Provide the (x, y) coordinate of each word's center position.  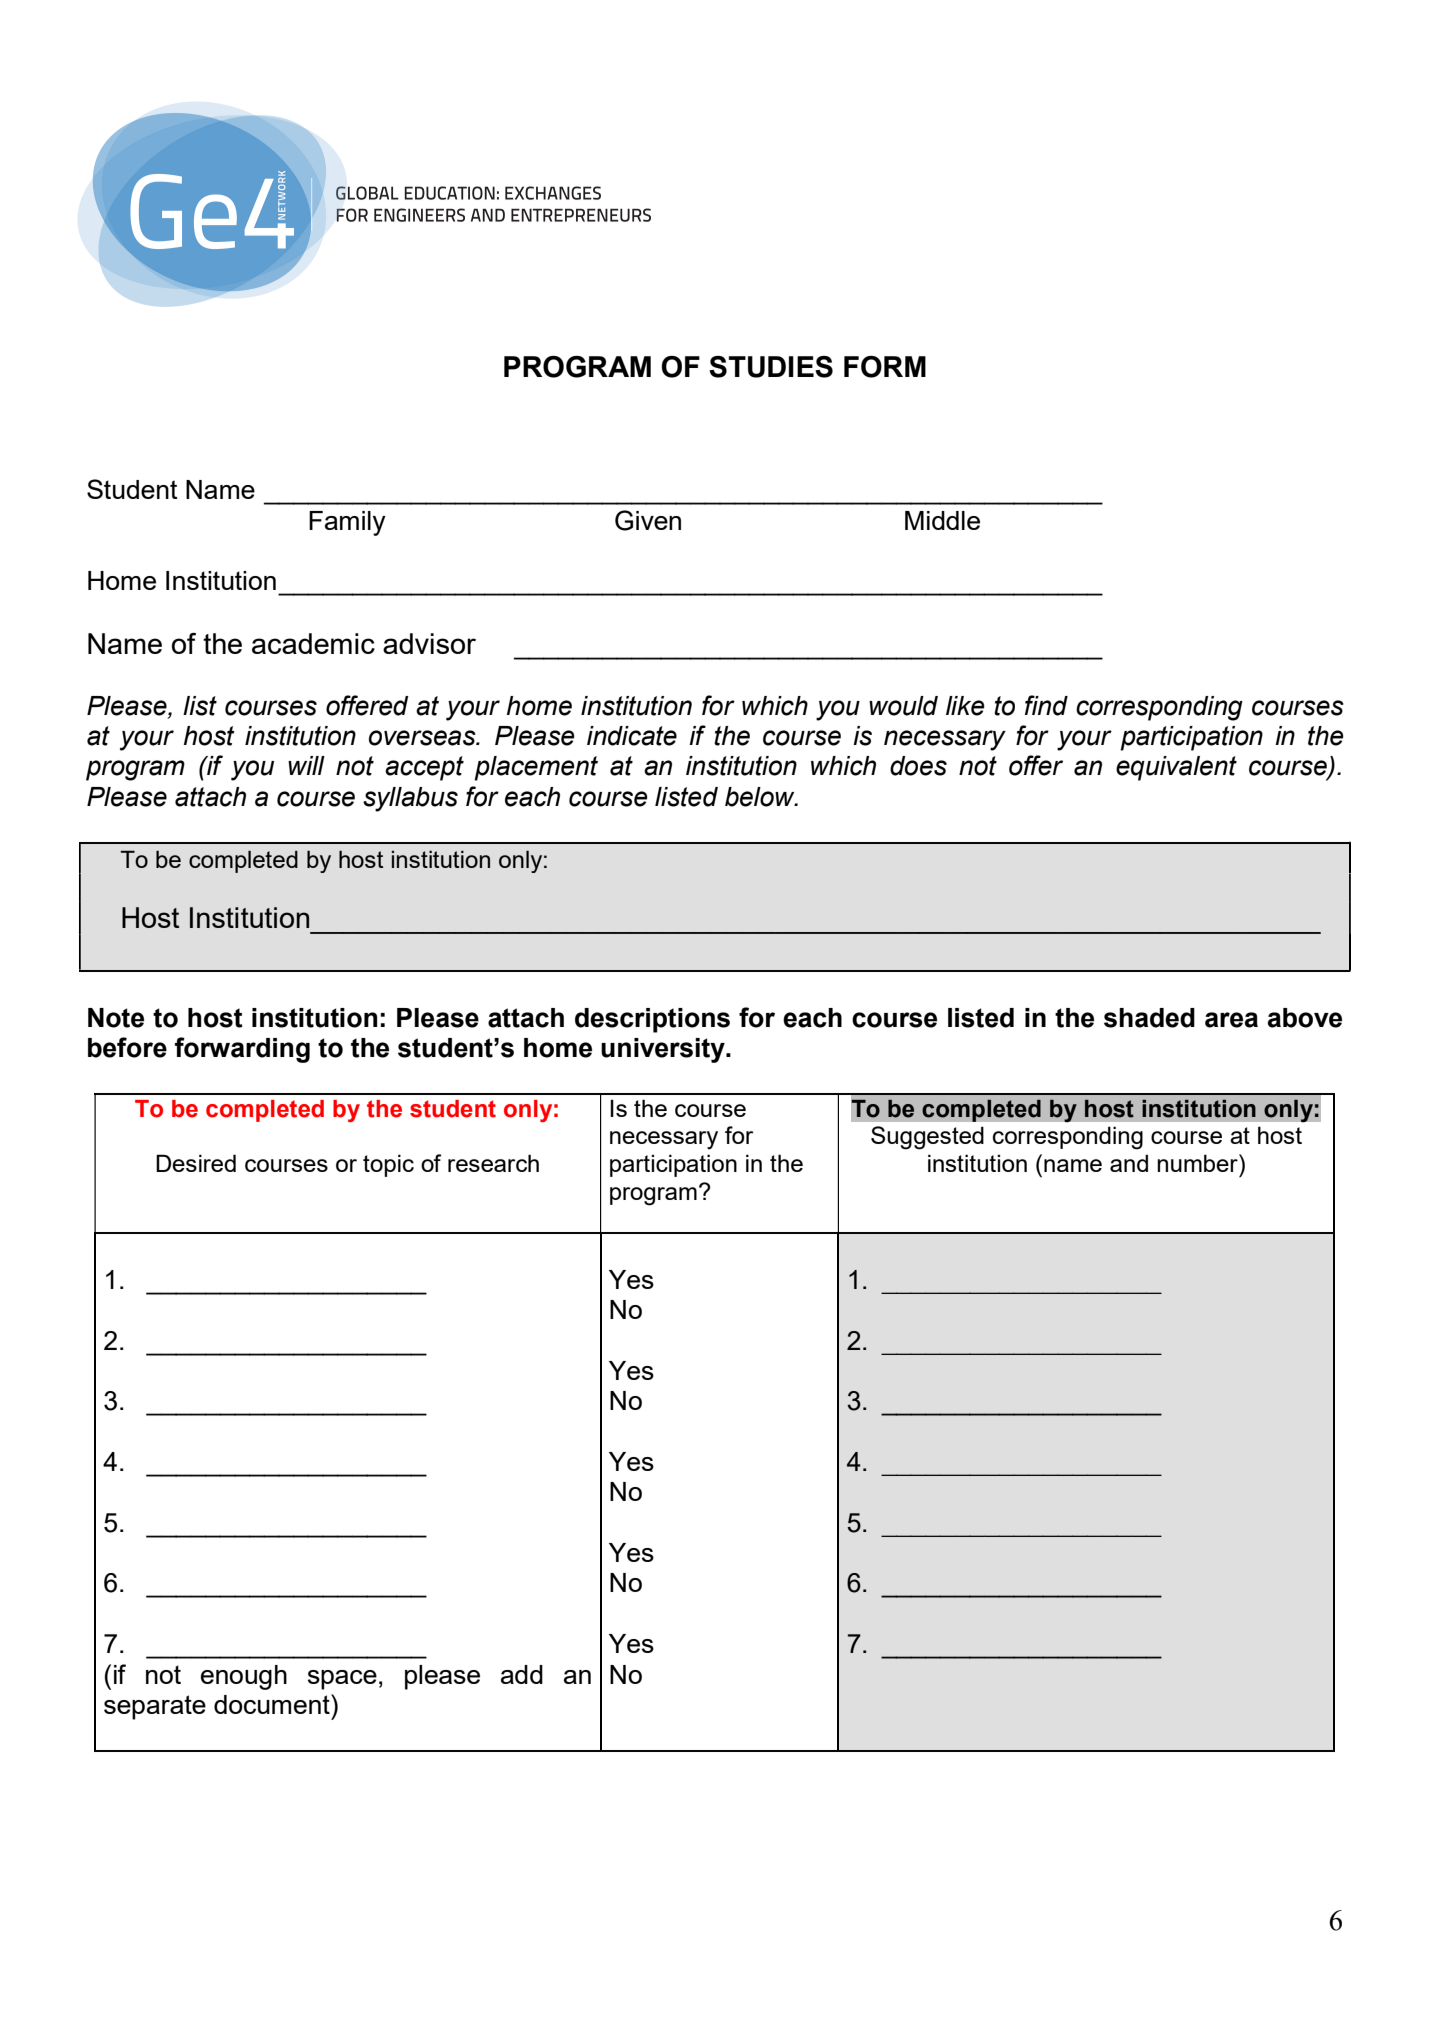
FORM (885, 367)
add (522, 1674)
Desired (196, 1163)
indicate (632, 736)
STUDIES (771, 367)
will (306, 765)
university (664, 1050)
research (493, 1163)
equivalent (1176, 768)
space (342, 1680)
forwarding (242, 1050)
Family (347, 523)
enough (244, 1677)
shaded (1149, 1018)
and (1129, 1163)
